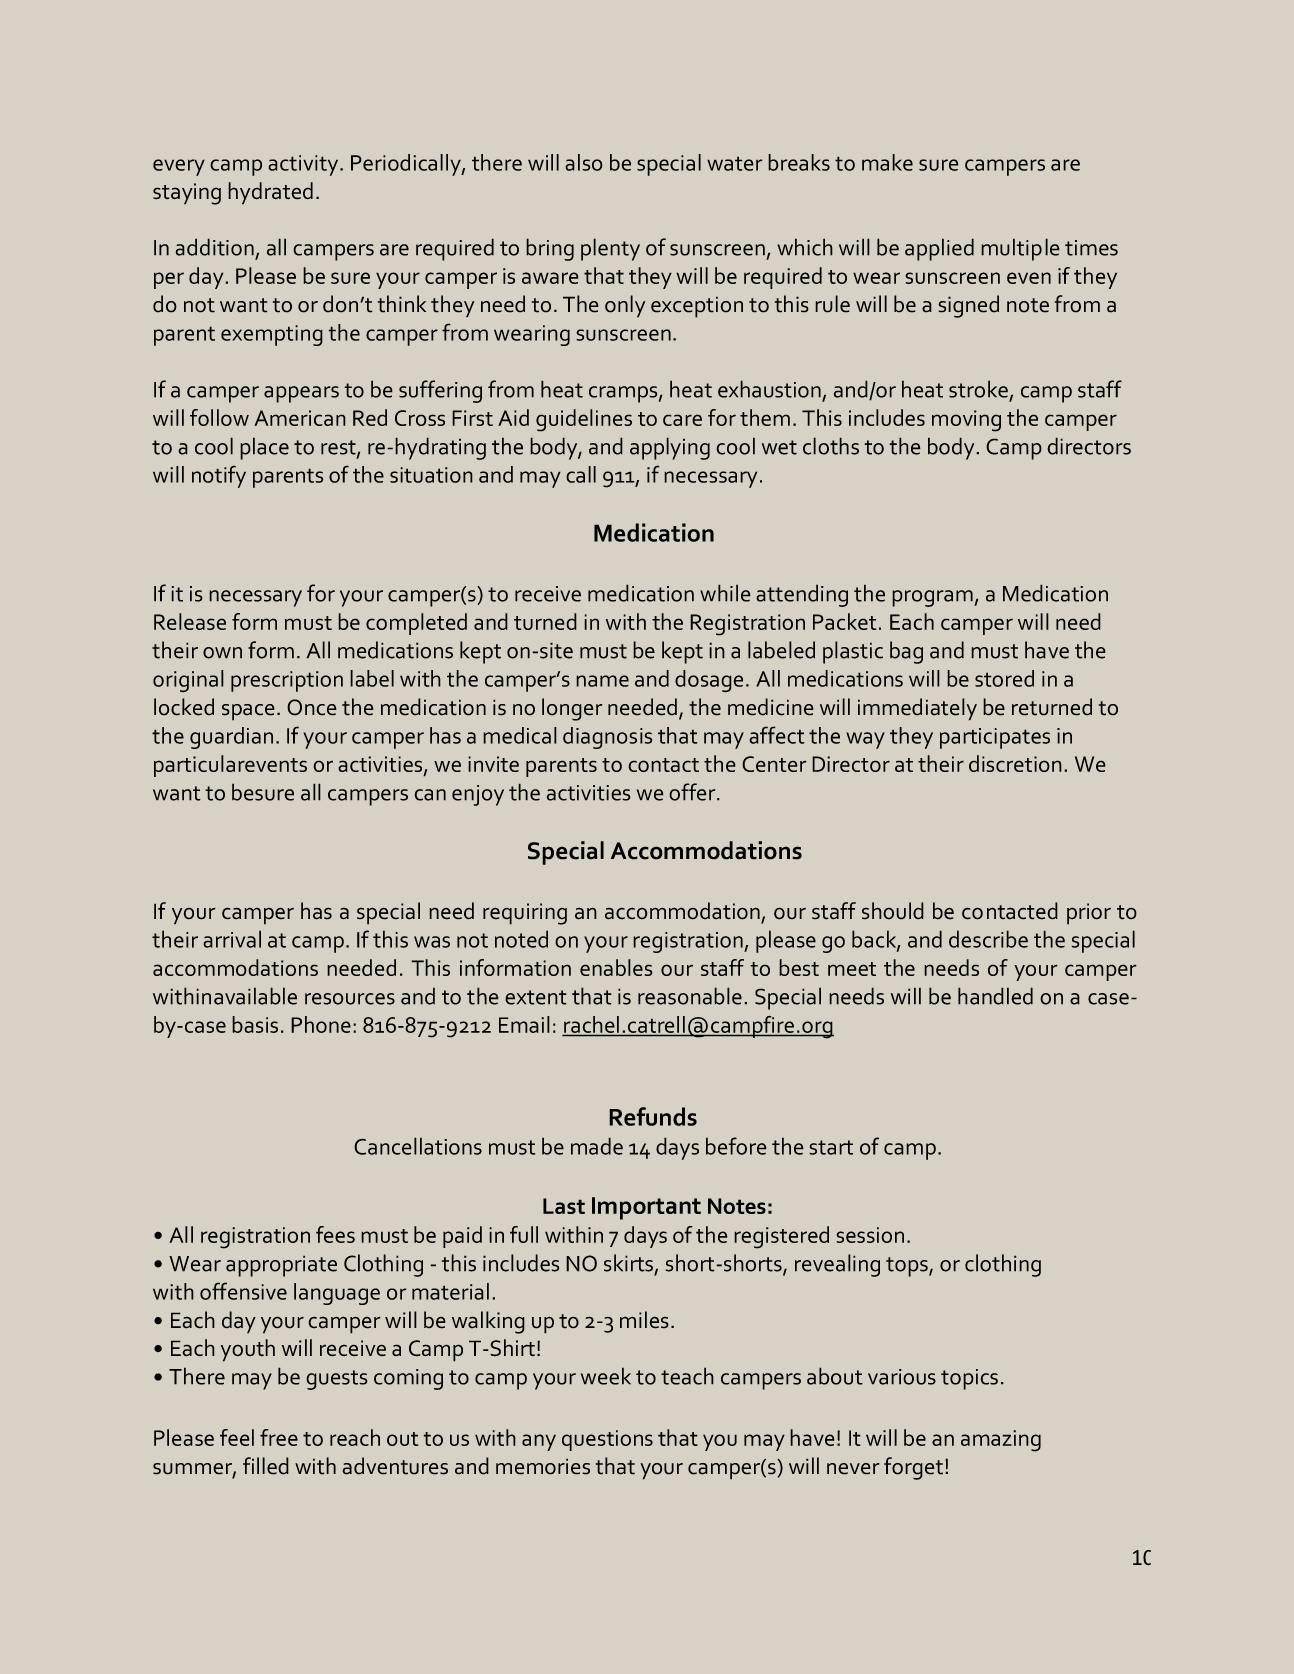 This page has height=1674, width=1294. What do you see at coordinates (270, 193) in the page?
I see `hydrated` at bounding box center [270, 193].
